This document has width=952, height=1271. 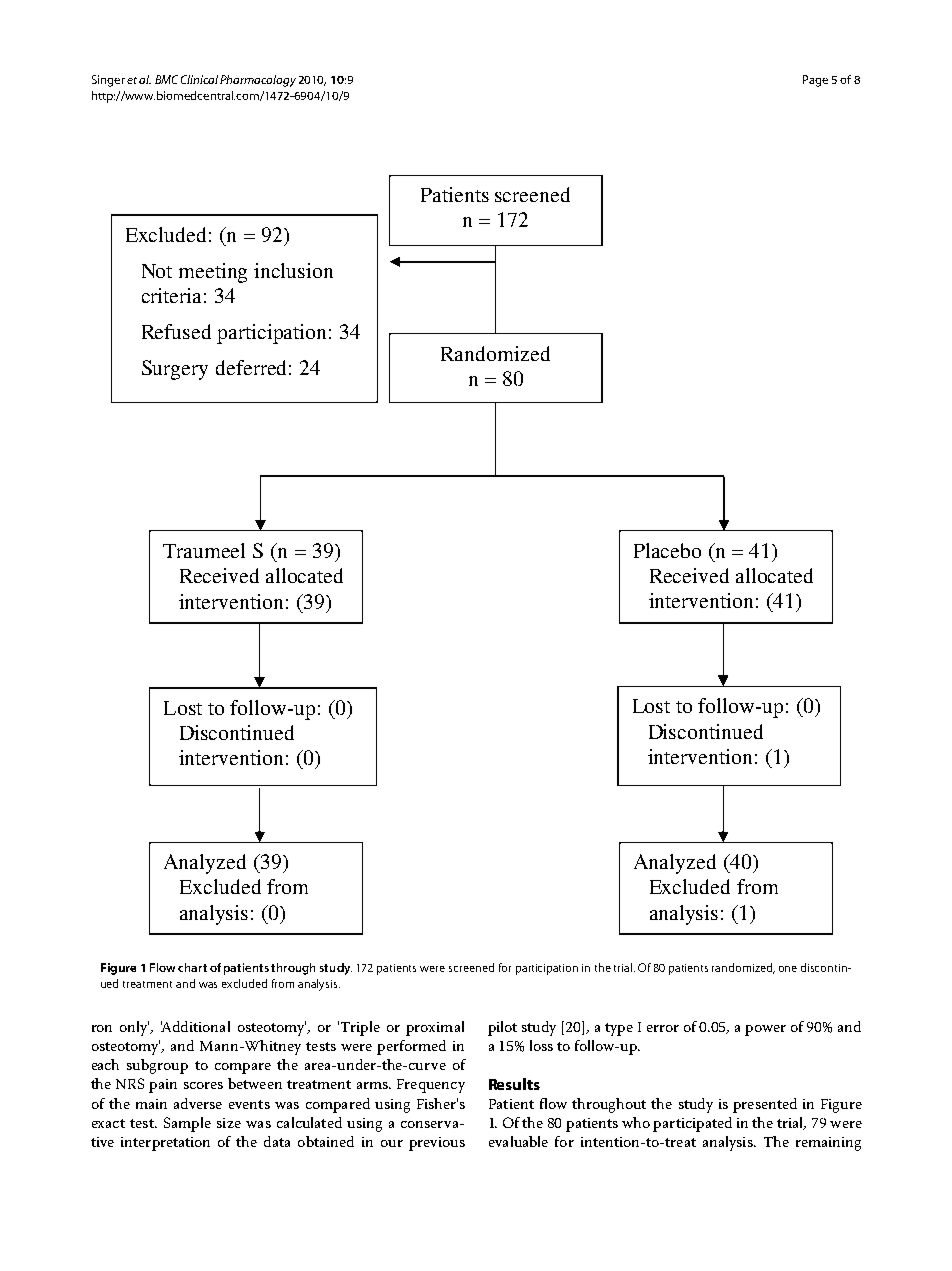 I want to click on chart, so click(x=192, y=967).
